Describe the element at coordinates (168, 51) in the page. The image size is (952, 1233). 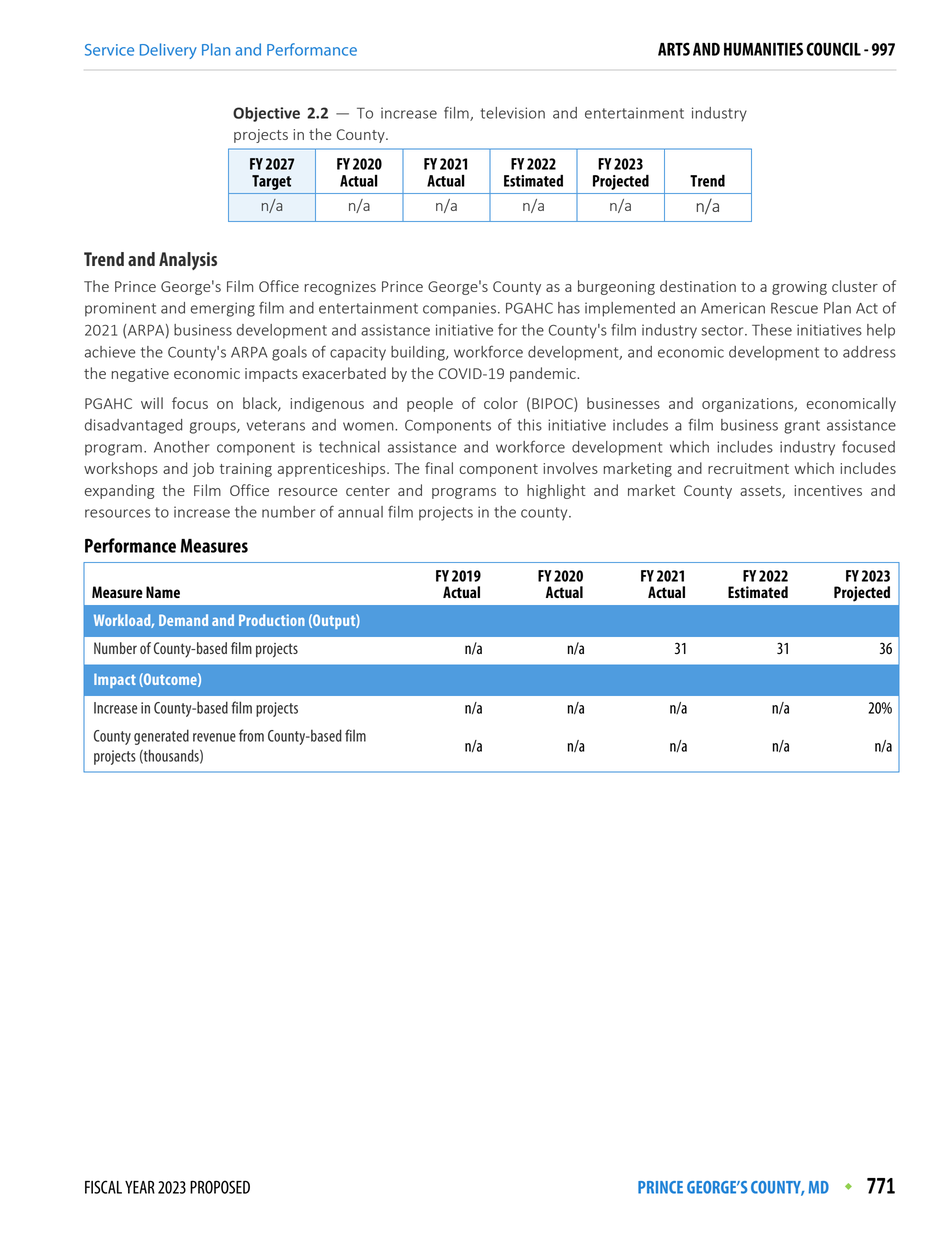
I see `Delivery` at that location.
